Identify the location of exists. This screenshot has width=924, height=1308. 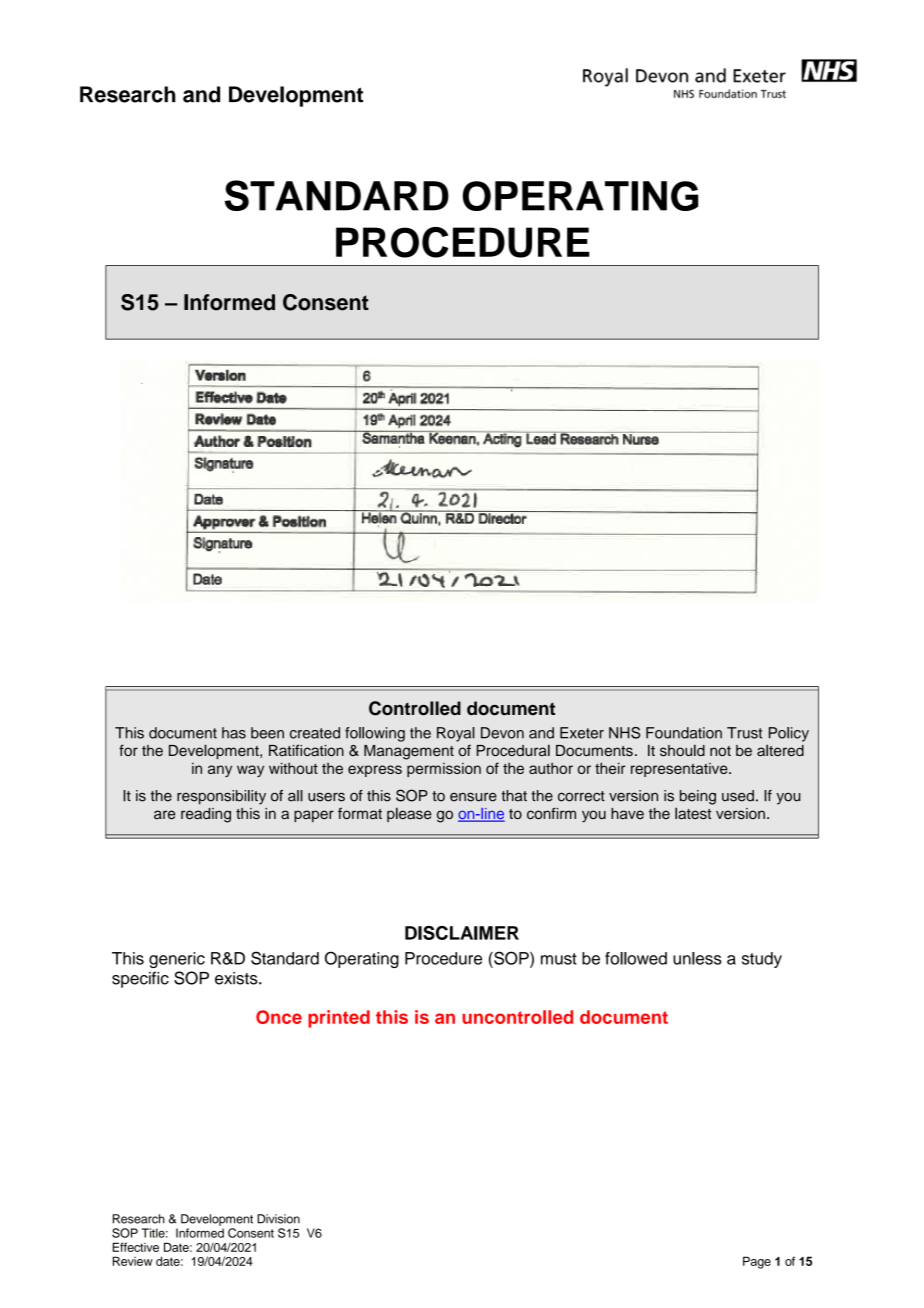
(237, 978).
